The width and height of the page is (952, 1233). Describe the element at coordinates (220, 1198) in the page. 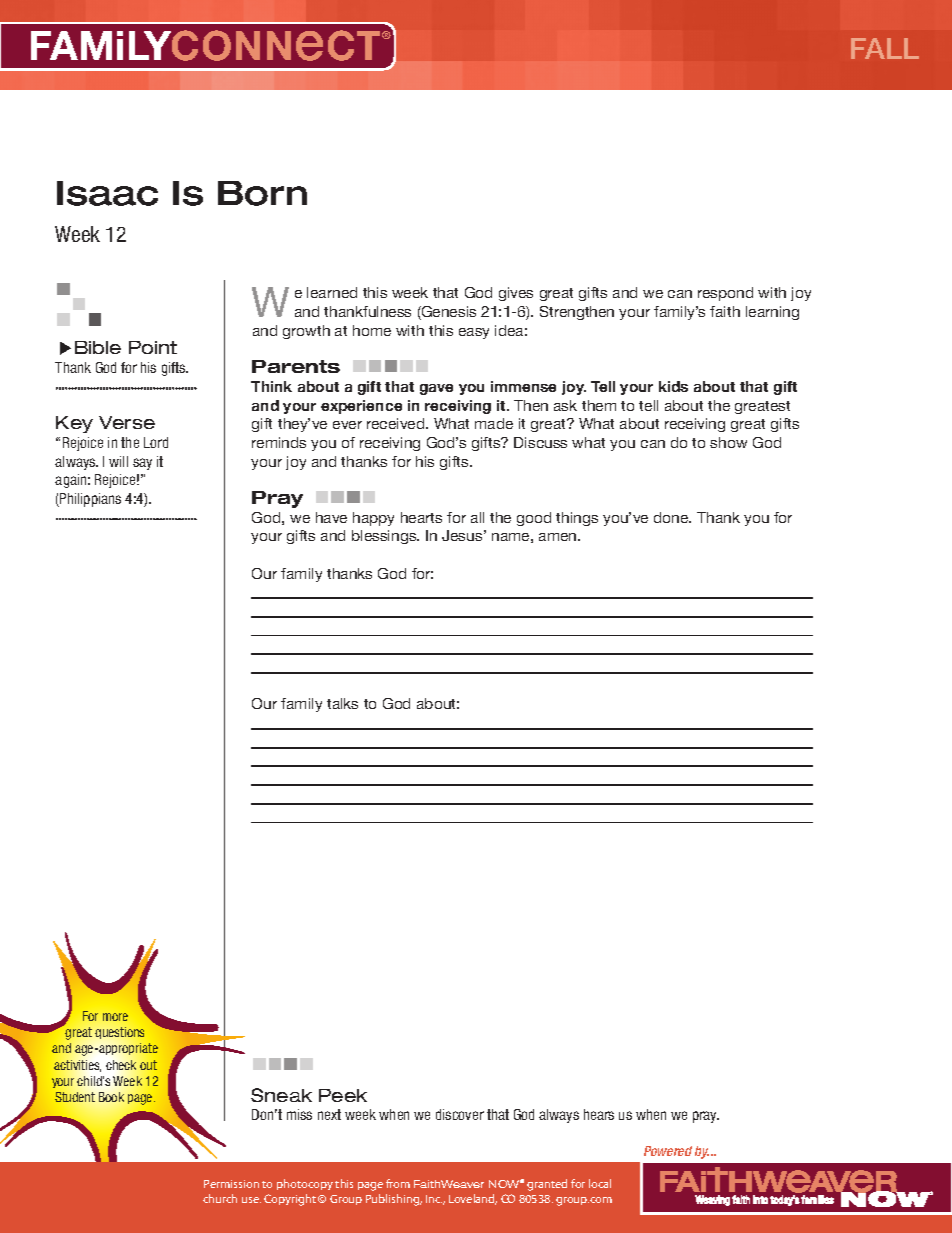

I see `church` at that location.
